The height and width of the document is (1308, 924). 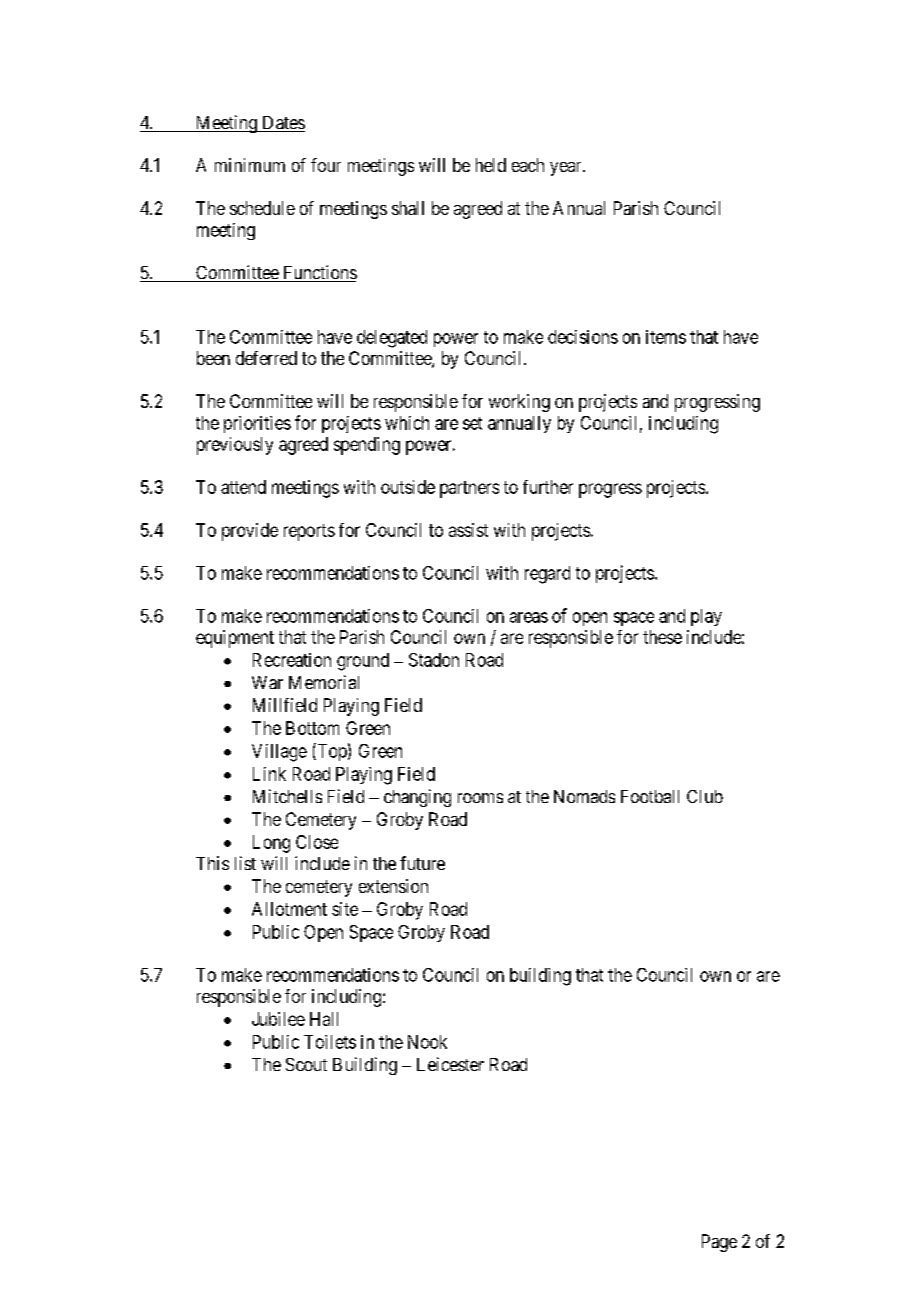 I want to click on Page, so click(x=719, y=1243).
